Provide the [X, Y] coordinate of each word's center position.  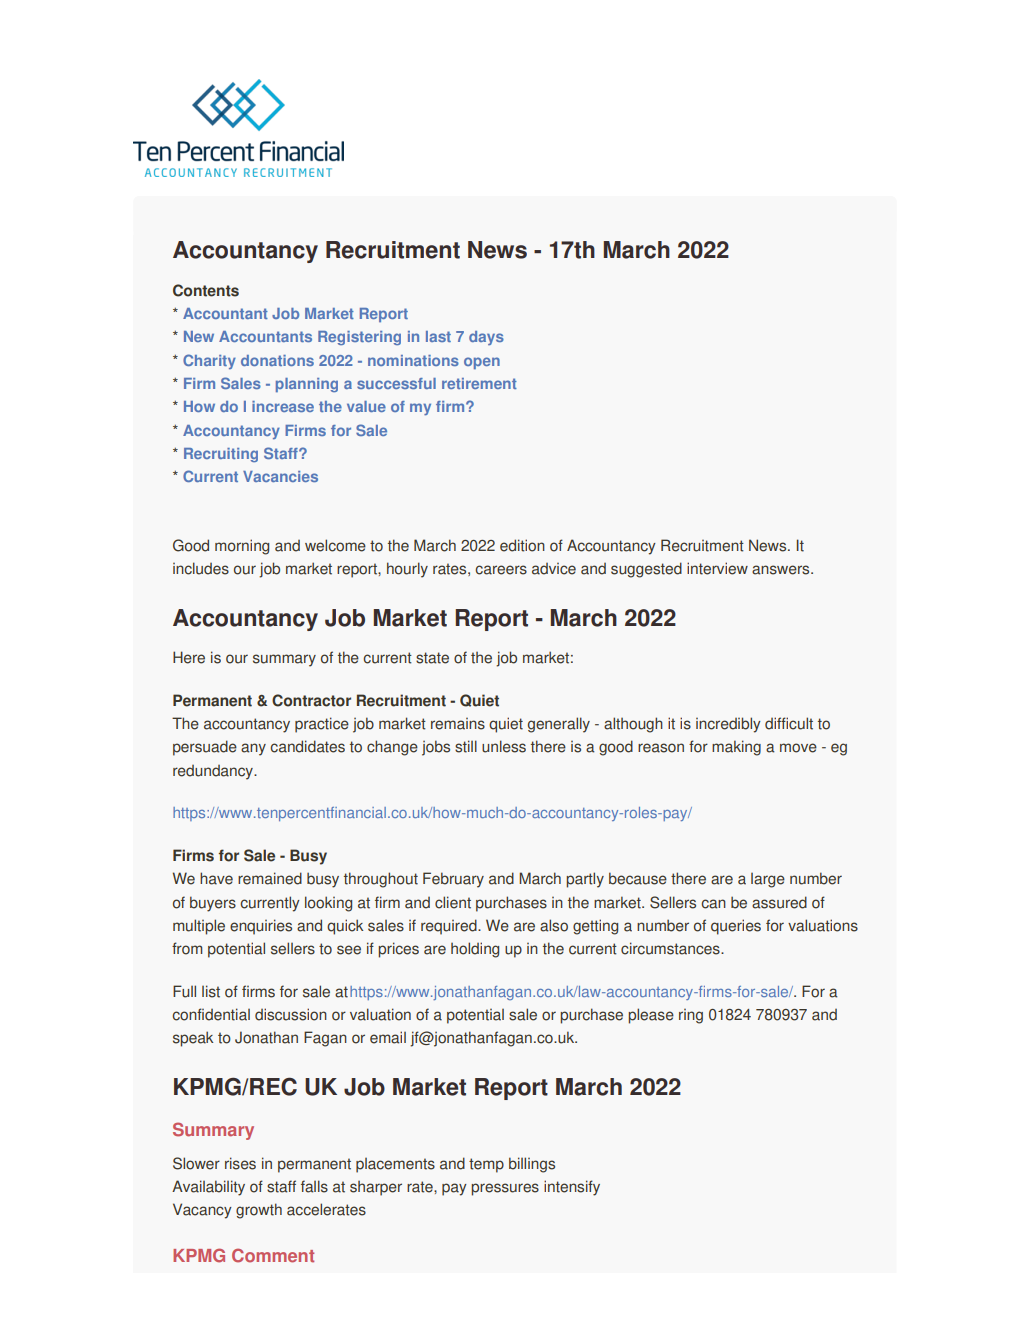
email [388, 1037]
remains [458, 724]
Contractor [311, 700]
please [651, 1016]
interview [717, 568]
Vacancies [280, 476]
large [768, 880]
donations [277, 360]
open [482, 363]
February [453, 880]
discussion [291, 1014]
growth [259, 1211]
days [486, 338]
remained [270, 878]
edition [522, 545]
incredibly [728, 725]
